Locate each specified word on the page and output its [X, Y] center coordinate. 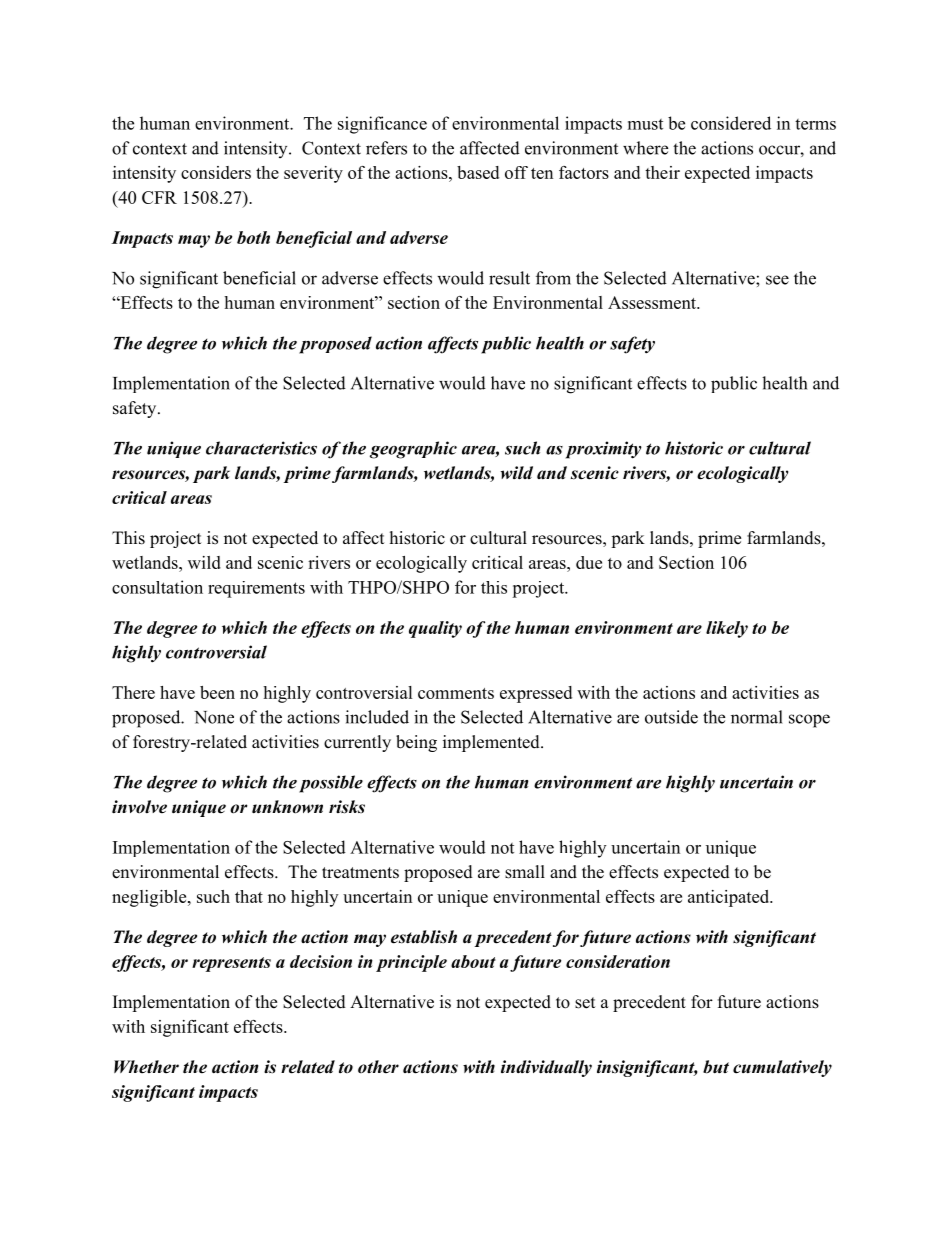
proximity [604, 450]
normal [757, 717]
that [249, 896]
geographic [413, 450]
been [217, 692]
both [253, 237]
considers [216, 172]
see [777, 280]
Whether [146, 1067]
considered [731, 123]
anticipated [730, 898]
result [509, 278]
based [478, 172]
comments [456, 693]
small [525, 872]
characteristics [261, 448]
